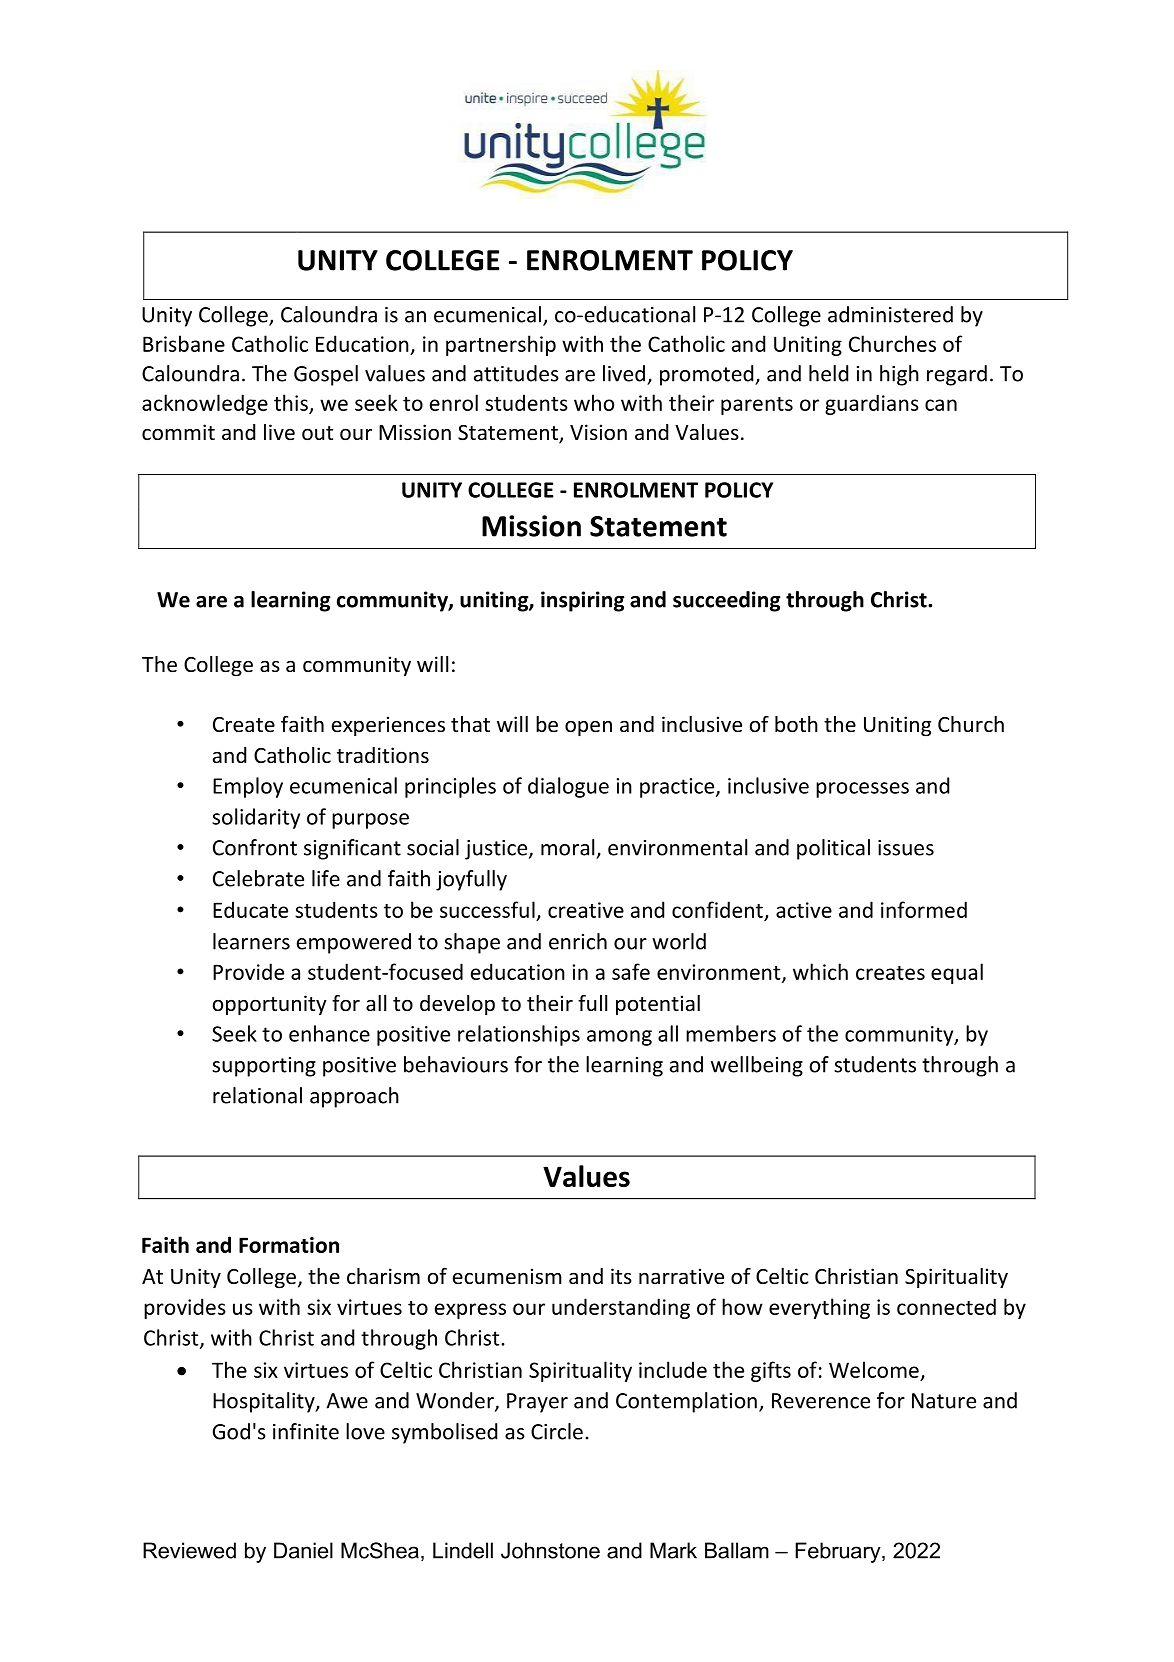 The width and height of the document is (1174, 1662). What do you see at coordinates (621, 1276) in the document?
I see `its` at bounding box center [621, 1276].
